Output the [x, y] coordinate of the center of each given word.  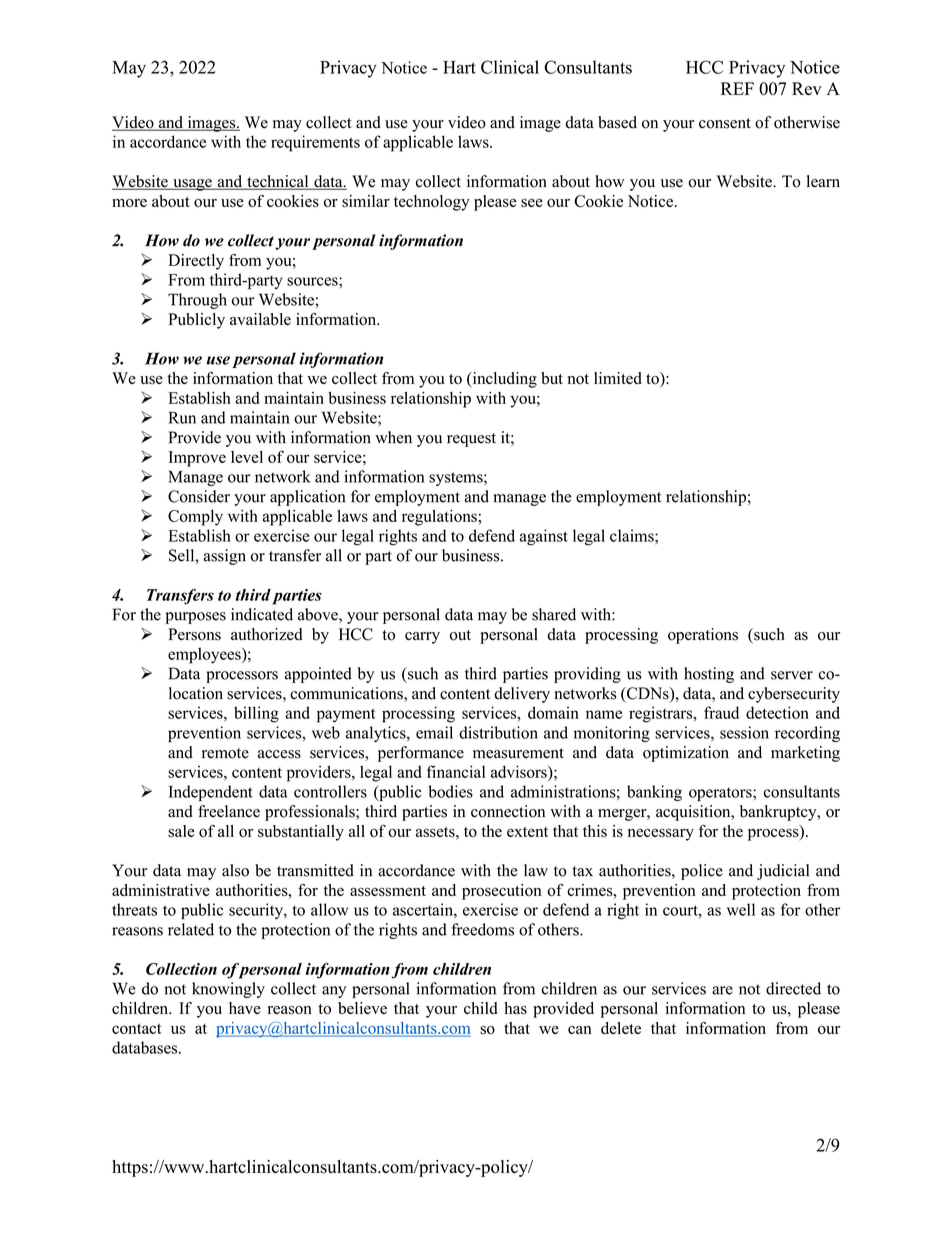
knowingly [228, 990]
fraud [721, 712]
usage [192, 185]
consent [725, 123]
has [515, 1008]
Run [182, 418]
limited [618, 378]
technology [432, 203]
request [471, 440]
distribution [498, 732]
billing [256, 714]
